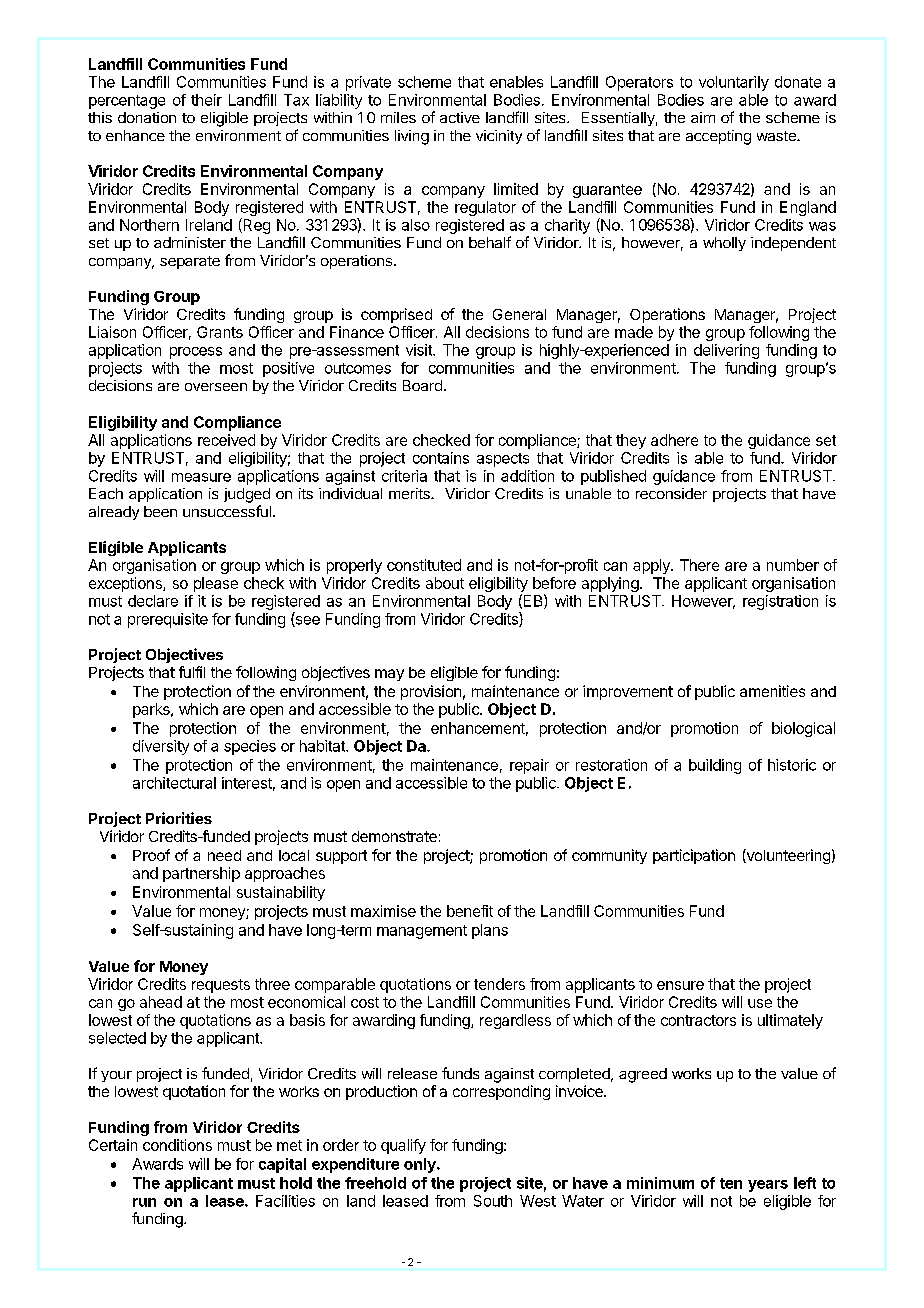 This screenshot has width=924, height=1308. What do you see at coordinates (431, 692) in the screenshot?
I see `provision` at bounding box center [431, 692].
